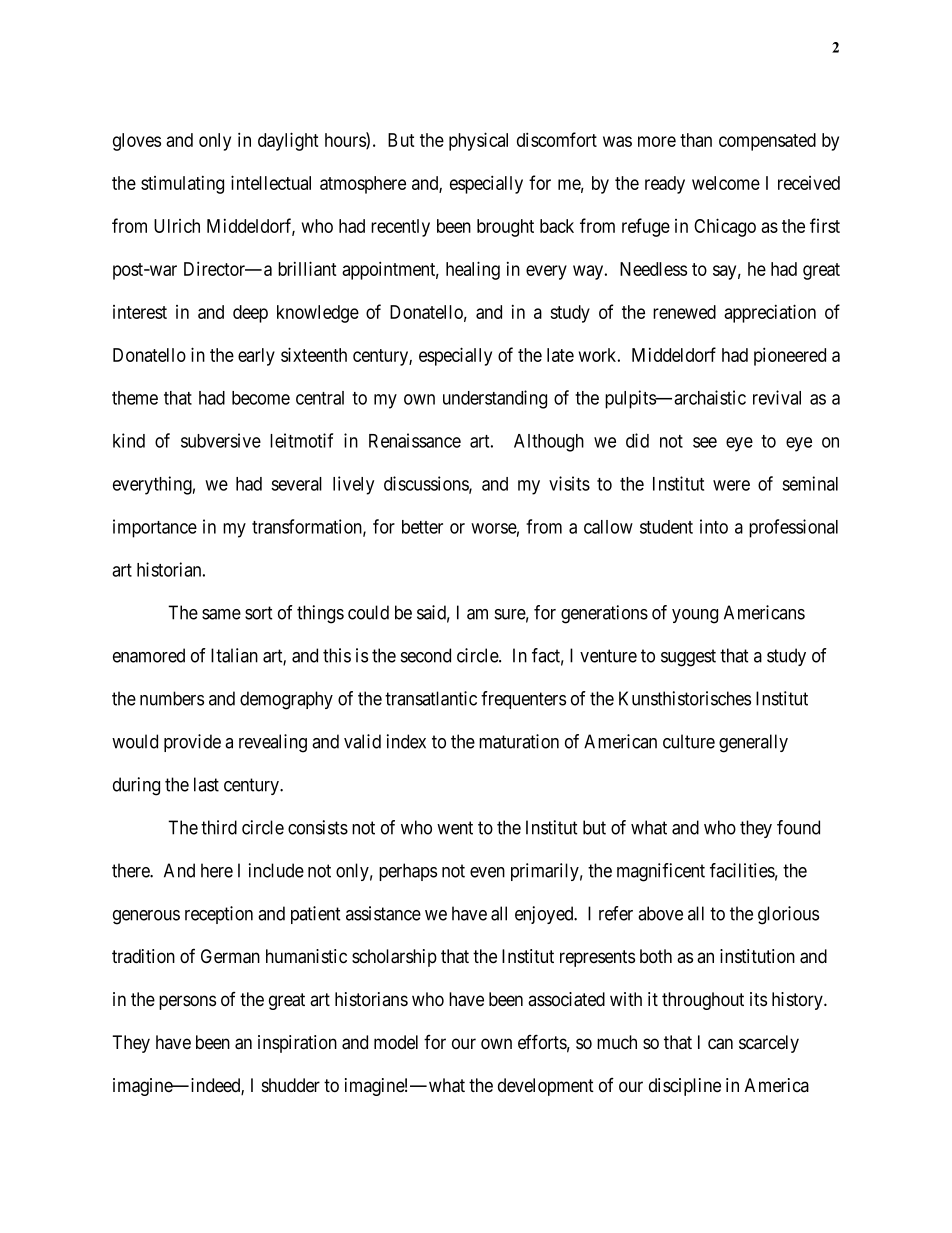  What do you see at coordinates (478, 141) in the screenshot?
I see `physical` at bounding box center [478, 141].
